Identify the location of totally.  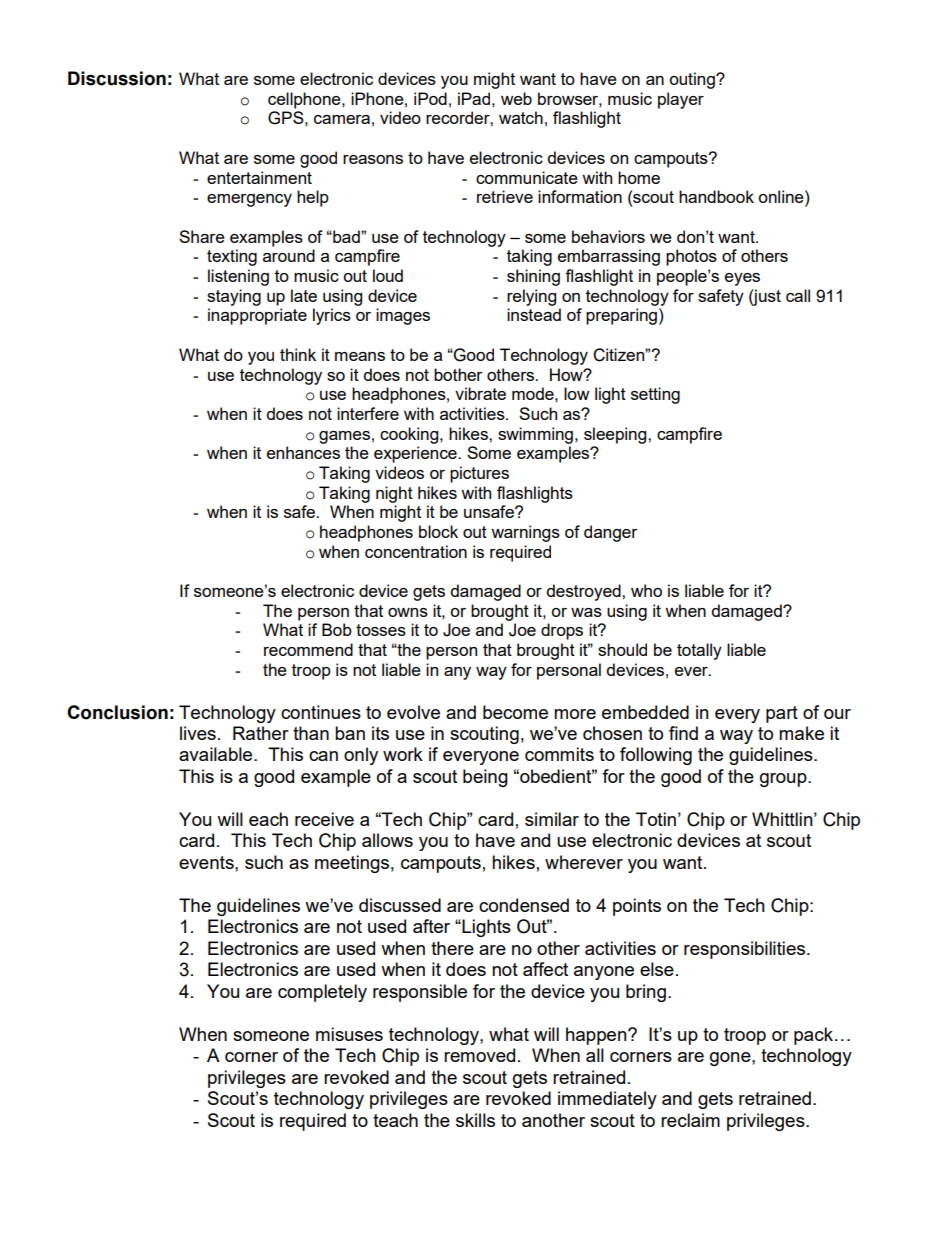
(699, 651).
